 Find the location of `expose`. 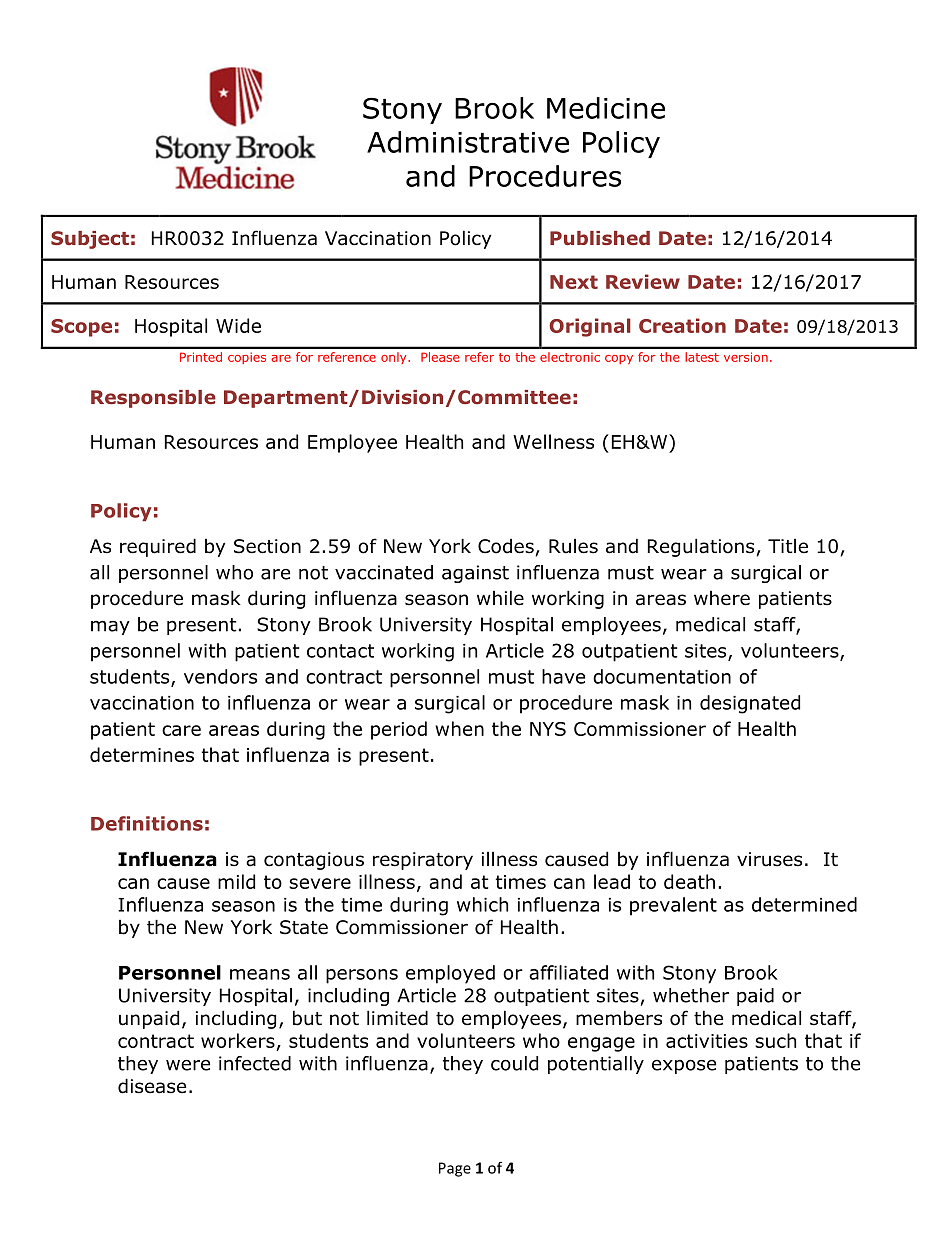

expose is located at coordinates (684, 1066).
